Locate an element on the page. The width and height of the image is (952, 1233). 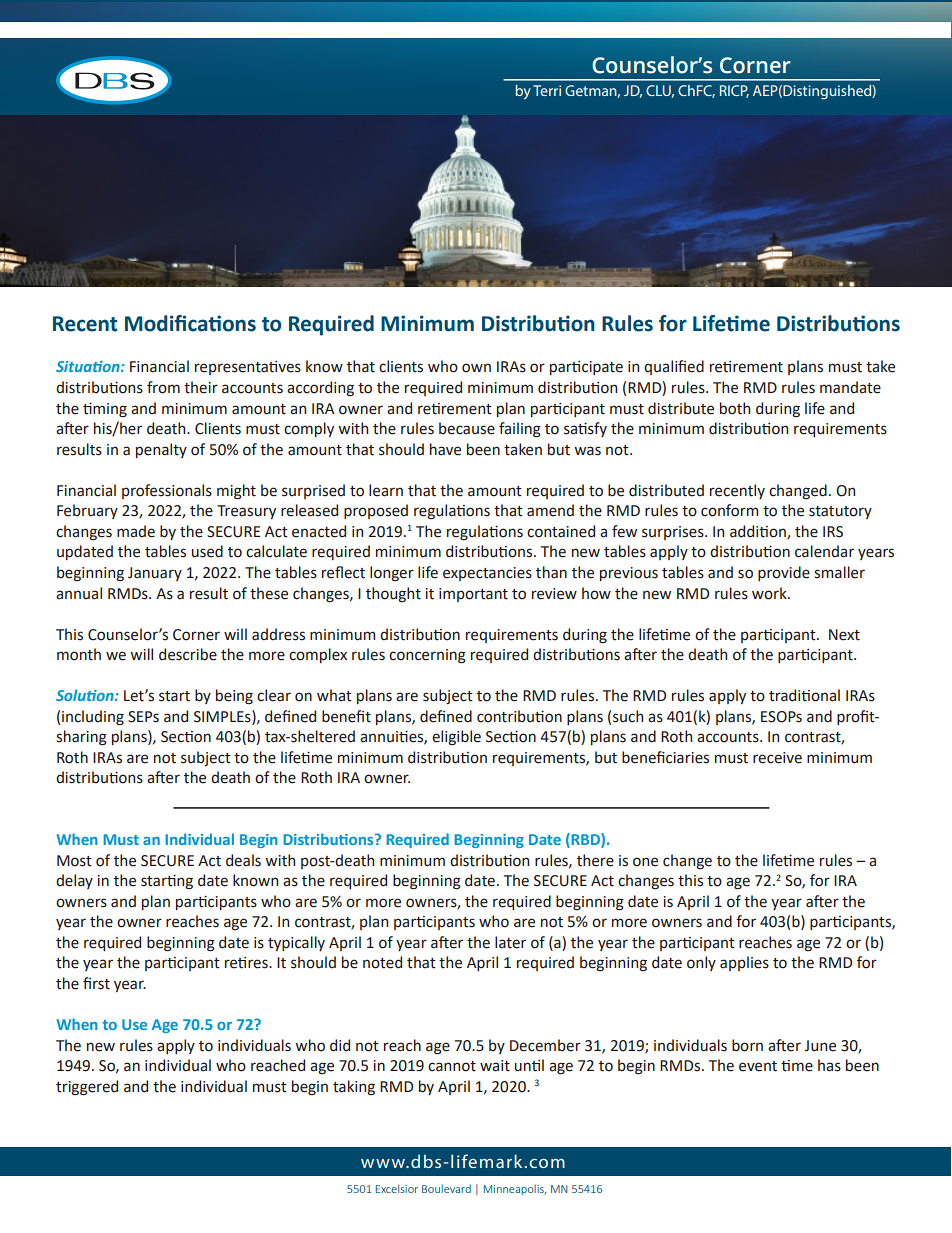
applies is located at coordinates (744, 963).
